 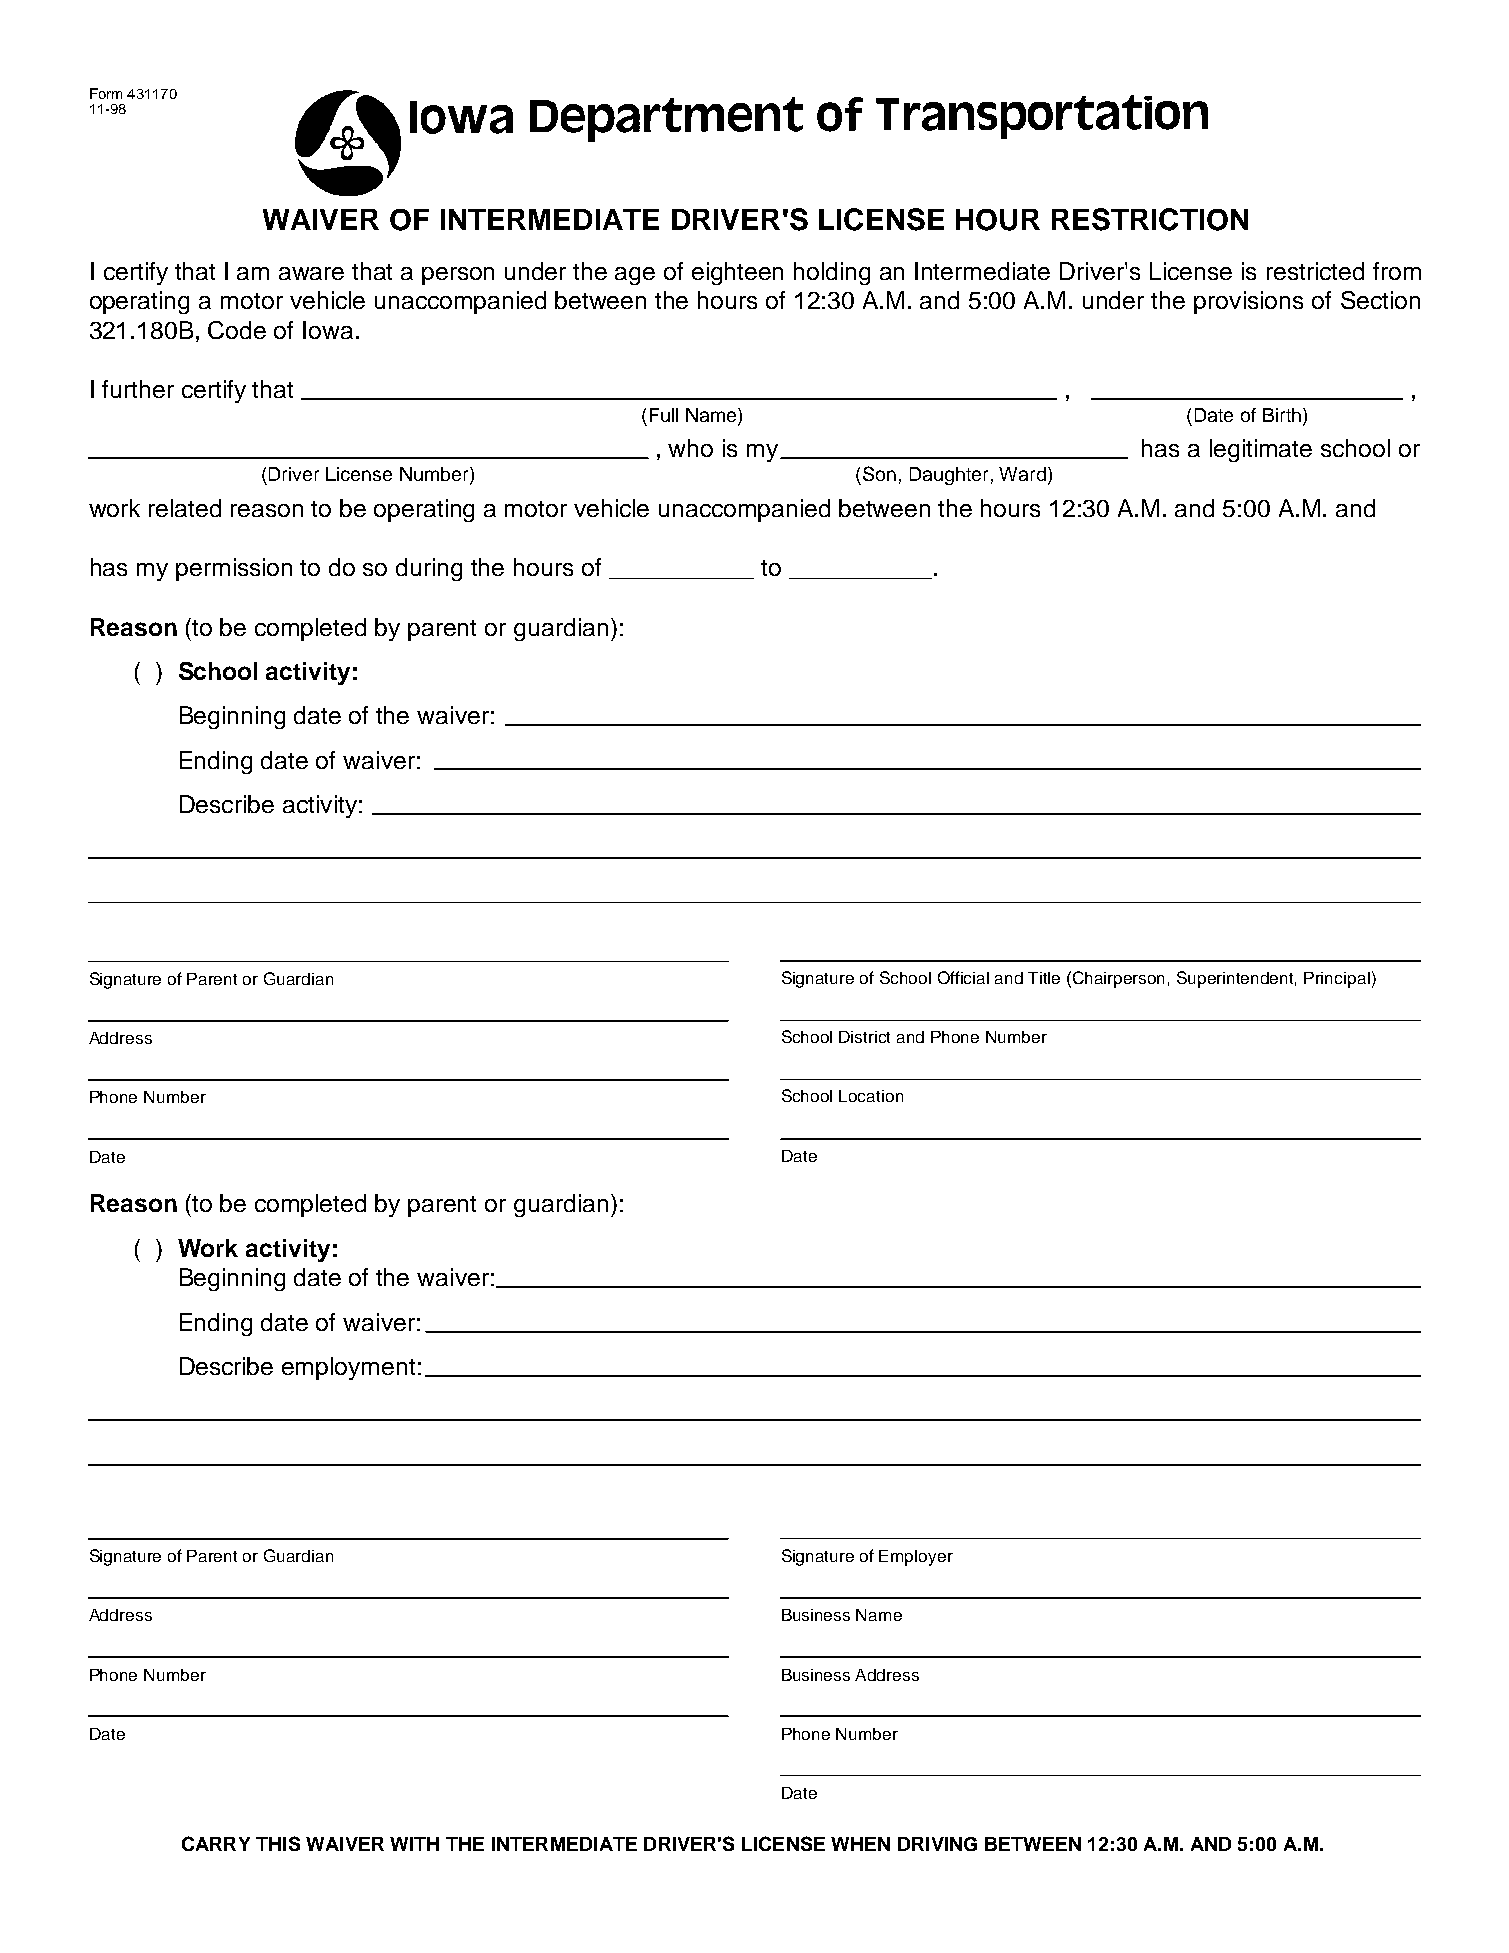 What do you see at coordinates (1337, 980) in the screenshot?
I see `Principal` at bounding box center [1337, 980].
